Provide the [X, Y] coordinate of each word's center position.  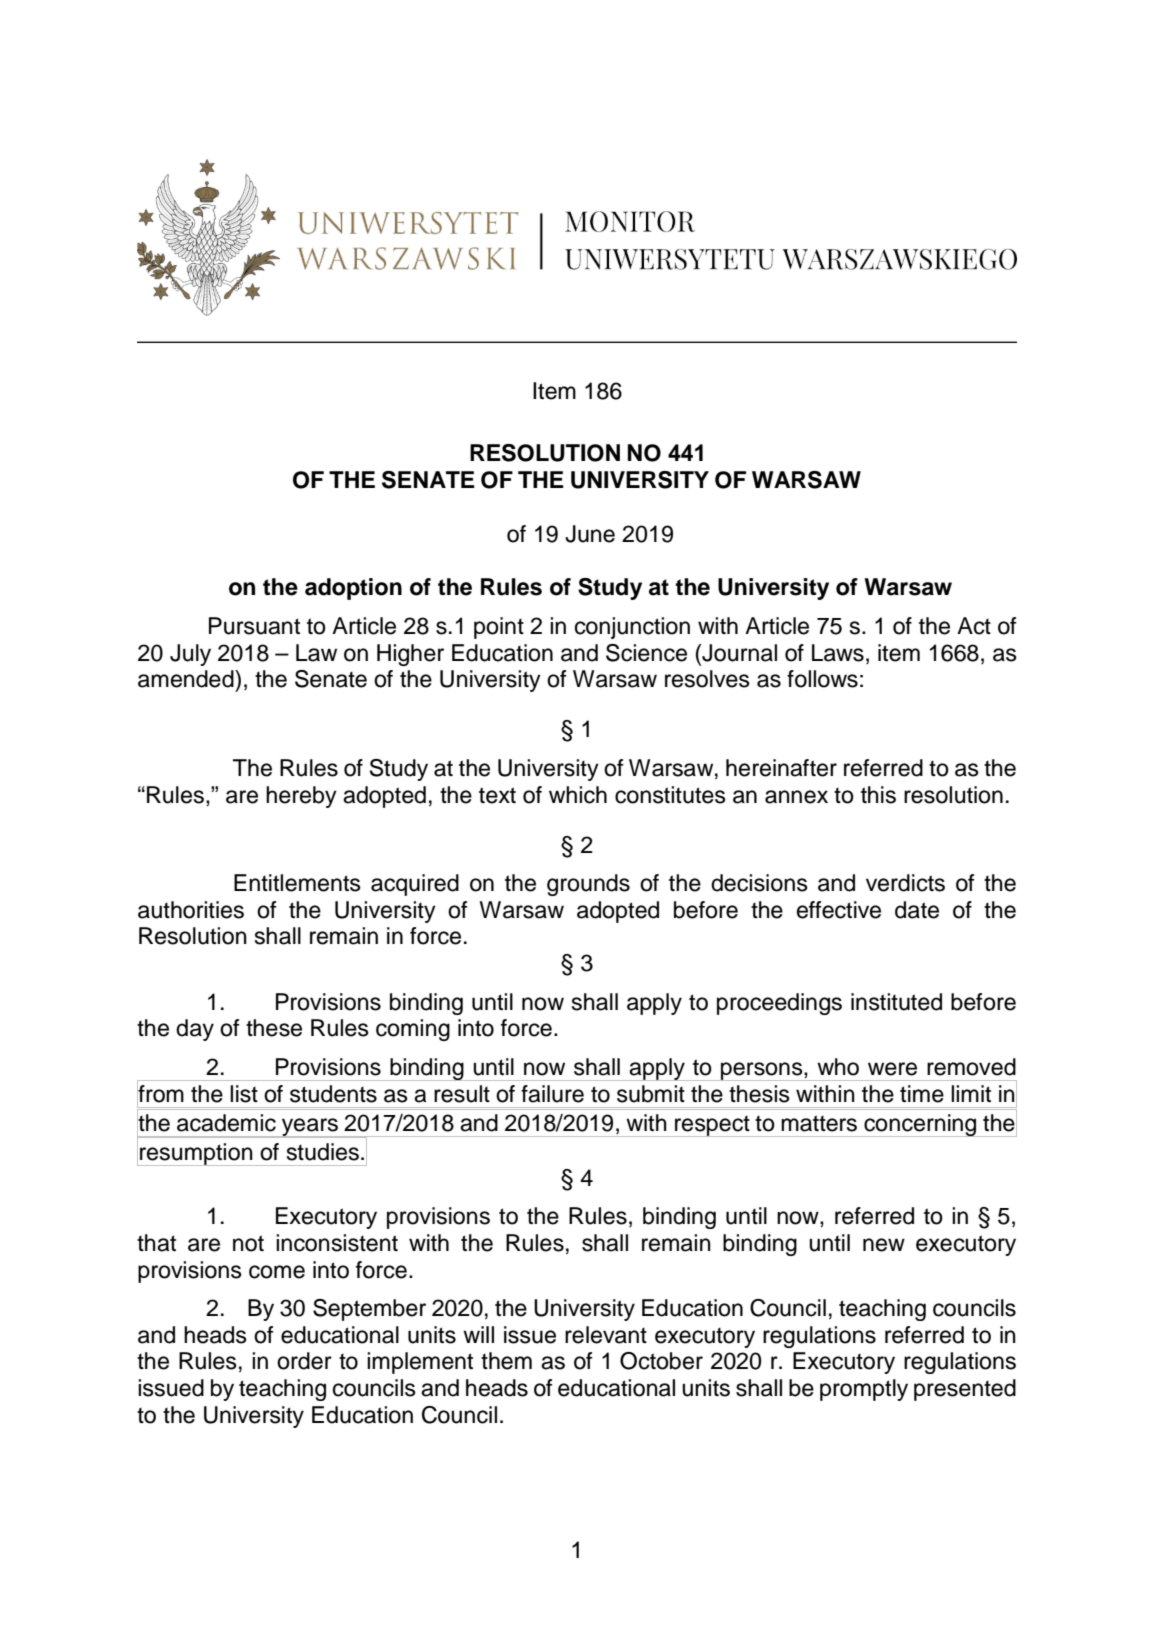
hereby [301, 797]
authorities [191, 910]
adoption [353, 589]
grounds [588, 885]
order [304, 1361]
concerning [920, 1125]
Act [974, 626]
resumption [196, 1154]
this [878, 795]
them [506, 1361]
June [590, 534]
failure [552, 1094]
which [578, 795]
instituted [896, 1002]
